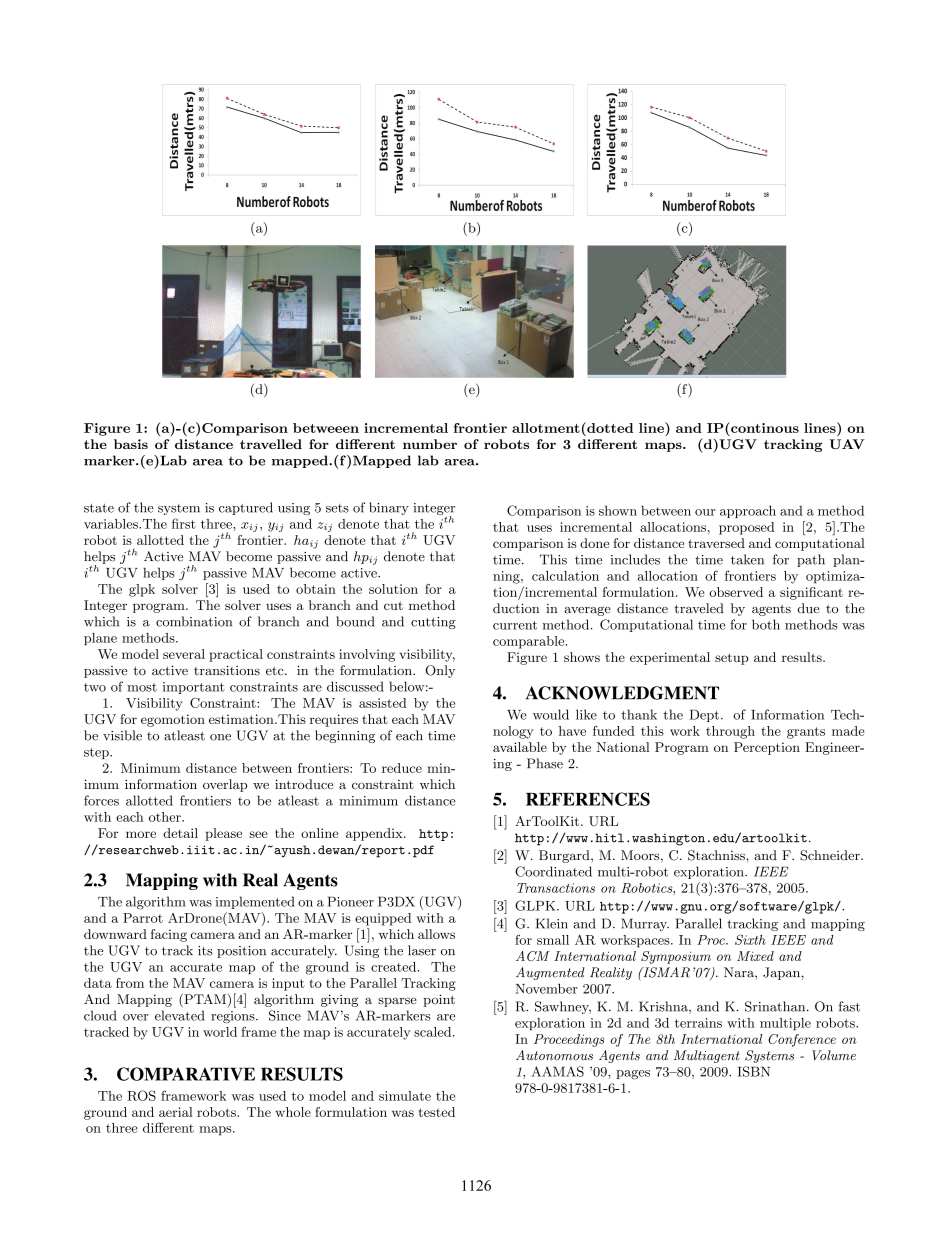 The width and height of the page is (952, 1233). Describe the element at coordinates (732, 659) in the page. I see `setup` at that location.
